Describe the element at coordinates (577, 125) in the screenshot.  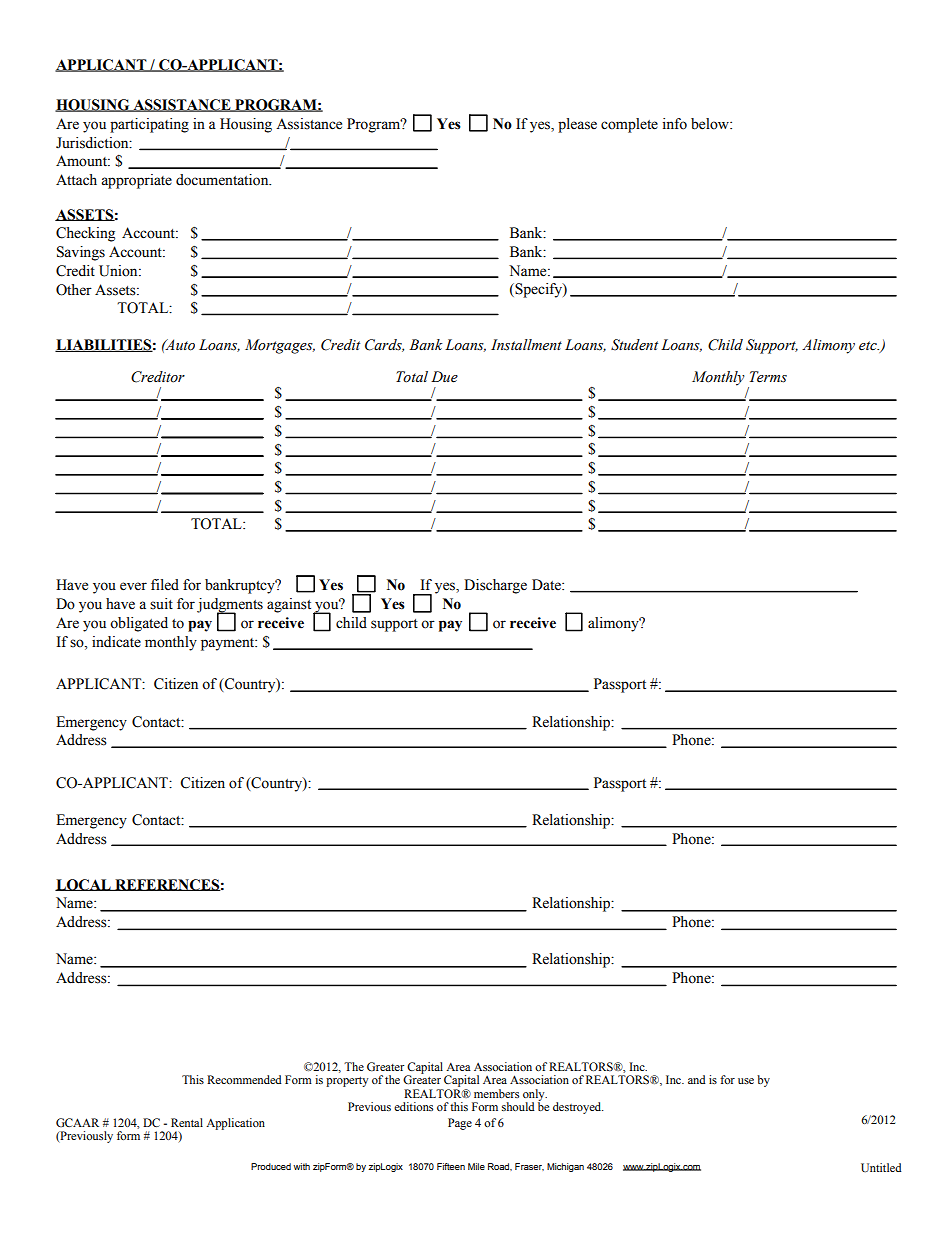
I see `please` at that location.
